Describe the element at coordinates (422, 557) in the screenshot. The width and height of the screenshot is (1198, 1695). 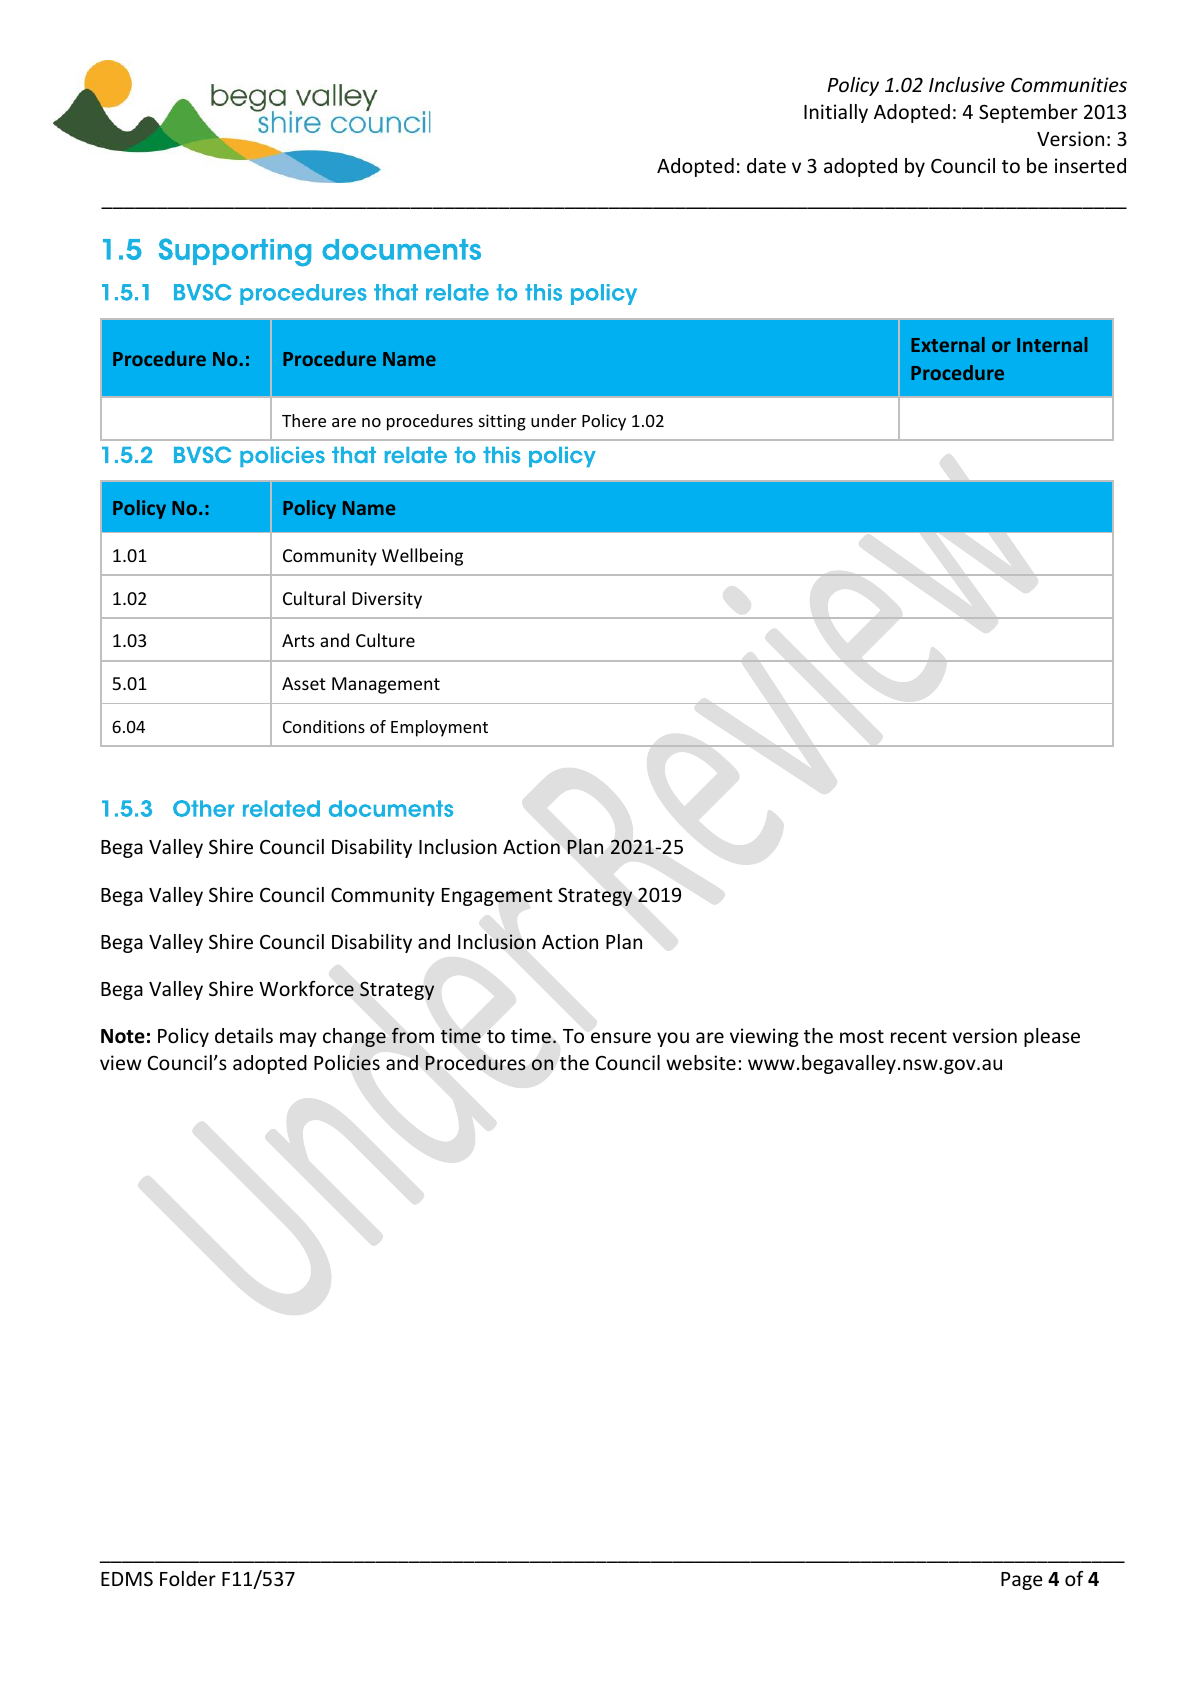
I see `Wellbeing` at that location.
